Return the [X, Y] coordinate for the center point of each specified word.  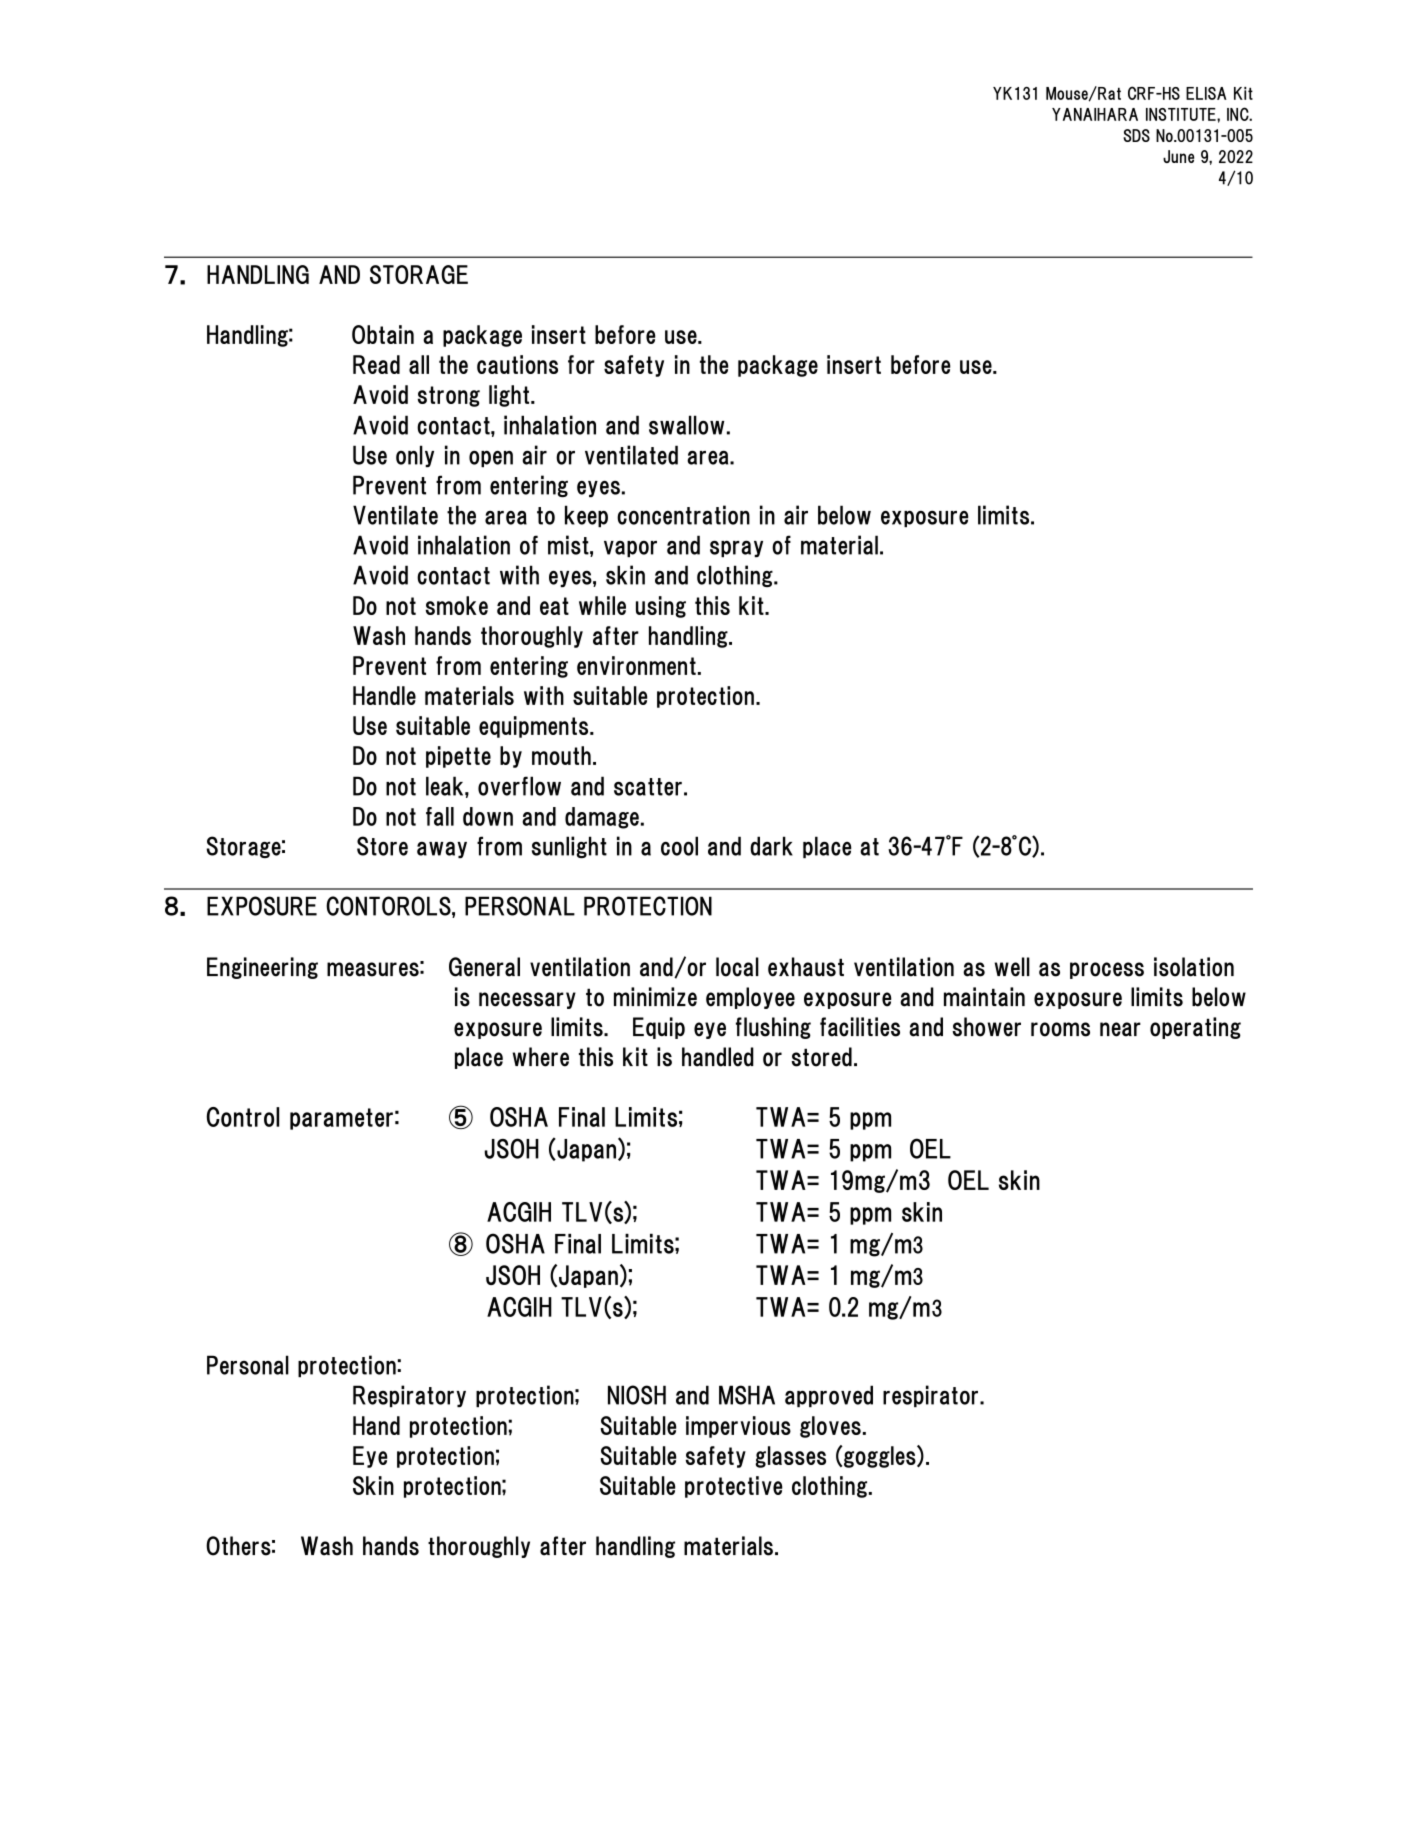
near [1120, 1029]
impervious [738, 1427]
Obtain [383, 334]
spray [736, 548]
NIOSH [637, 1395]
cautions [517, 364]
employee [750, 998]
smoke [457, 605]
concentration [683, 515]
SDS [1136, 135]
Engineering [262, 968]
